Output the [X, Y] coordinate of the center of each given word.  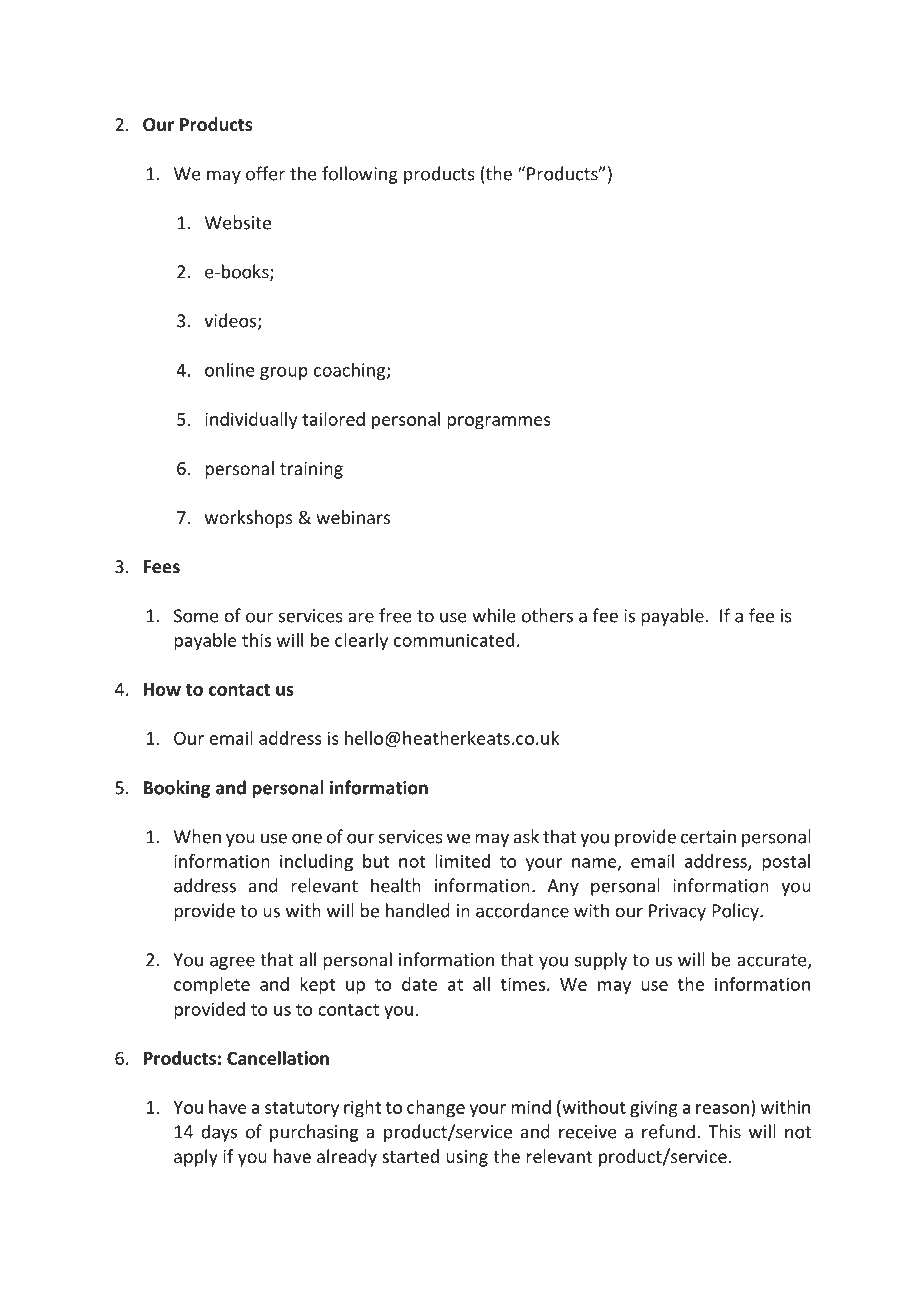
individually [251, 421]
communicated [454, 640]
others [547, 615]
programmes [499, 423]
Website [238, 222]
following [360, 175]
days [219, 1133]
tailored [333, 419]
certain [708, 837]
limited [462, 861]
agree [232, 963]
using [467, 1158]
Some [196, 616]
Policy [736, 912]
